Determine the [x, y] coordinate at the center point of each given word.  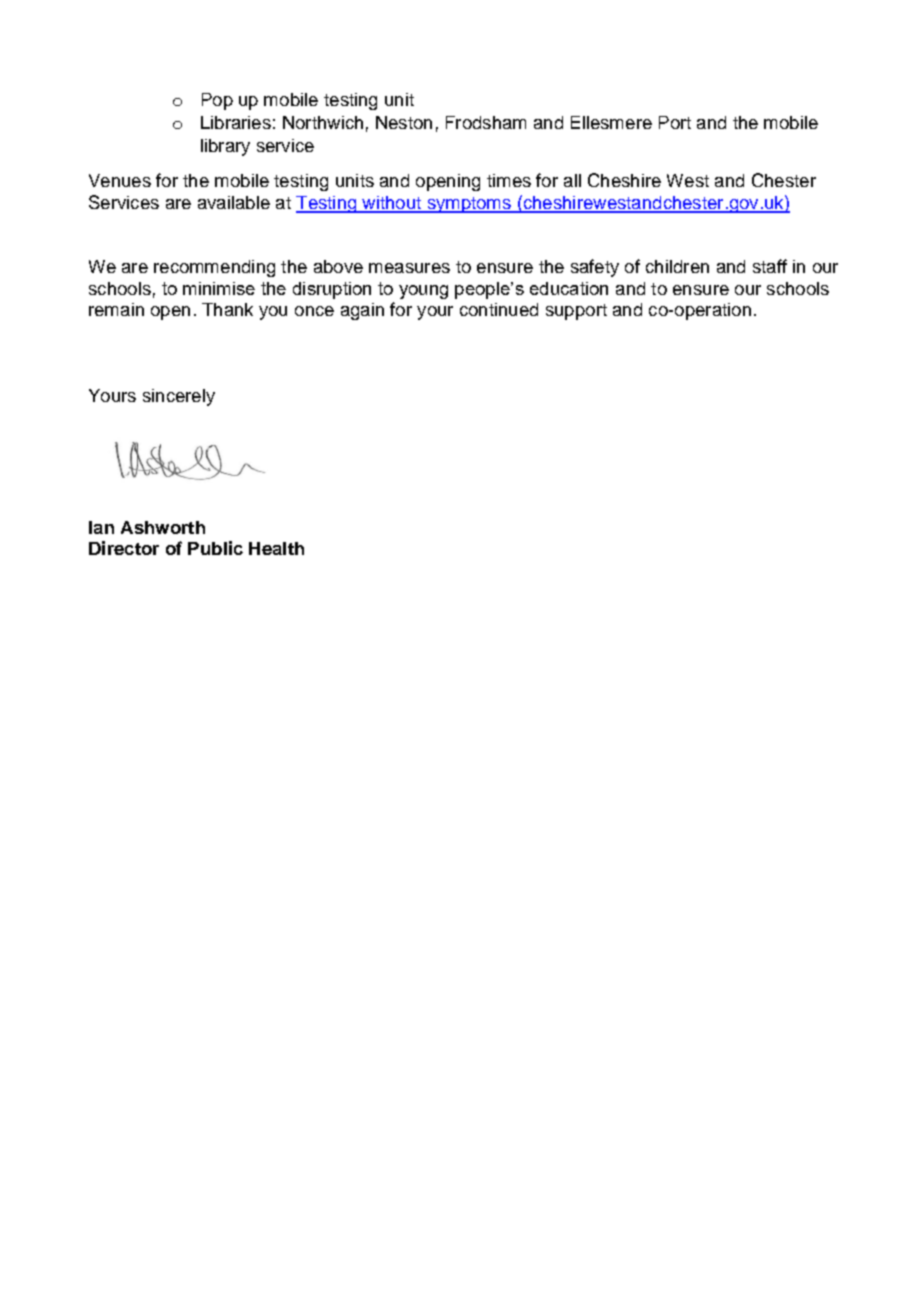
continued [499, 309]
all [572, 180]
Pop [217, 101]
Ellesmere [611, 122]
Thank [227, 309]
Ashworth [163, 527]
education [569, 288]
